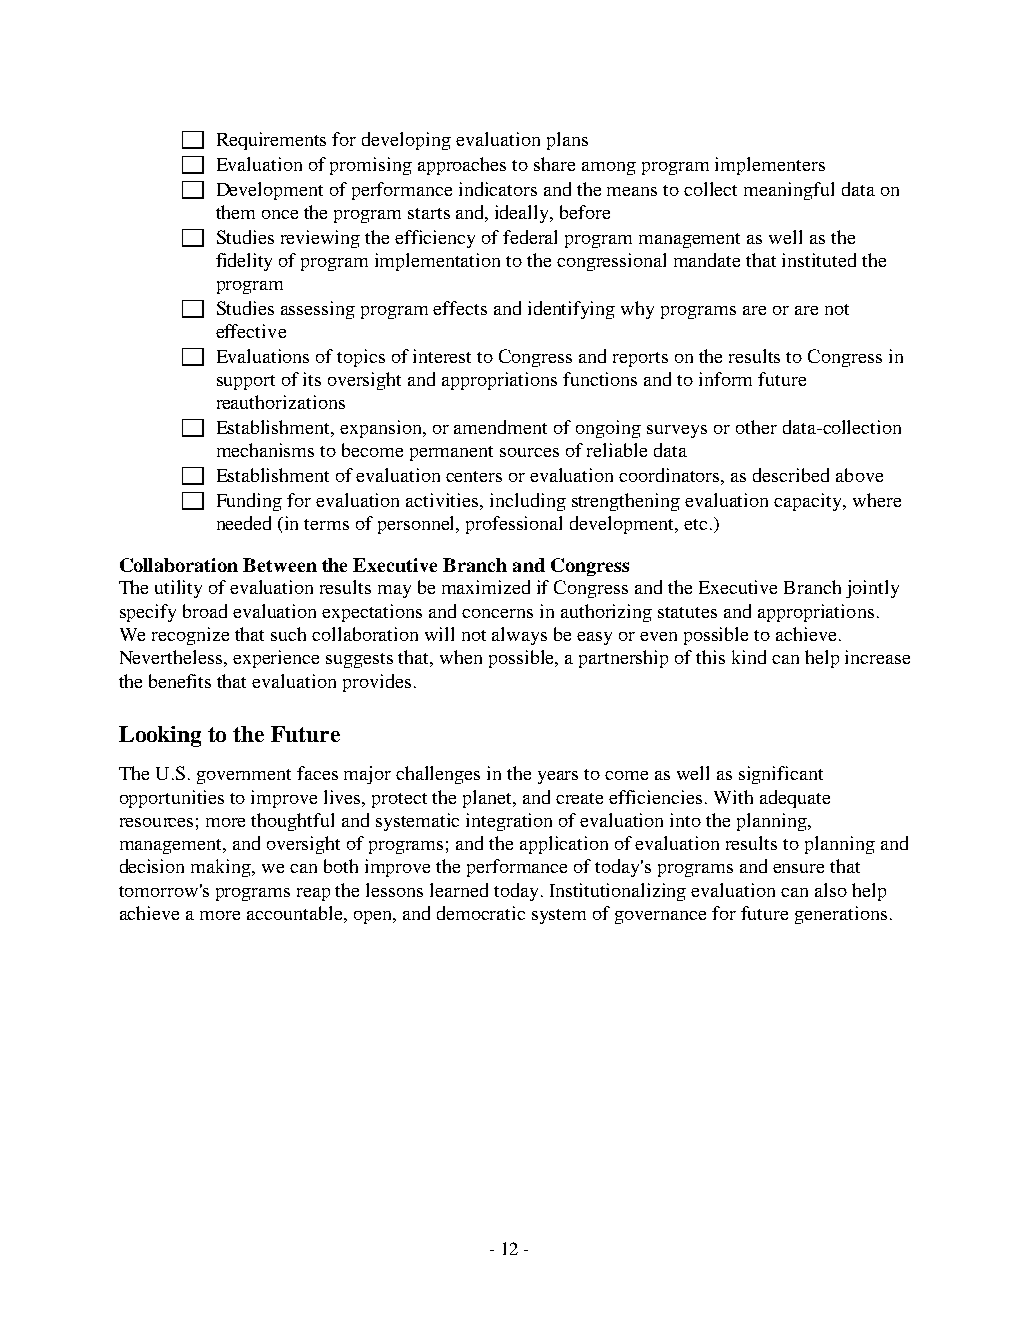  Describe the element at coordinates (514, 525) in the screenshot. I see `professional` at that location.
